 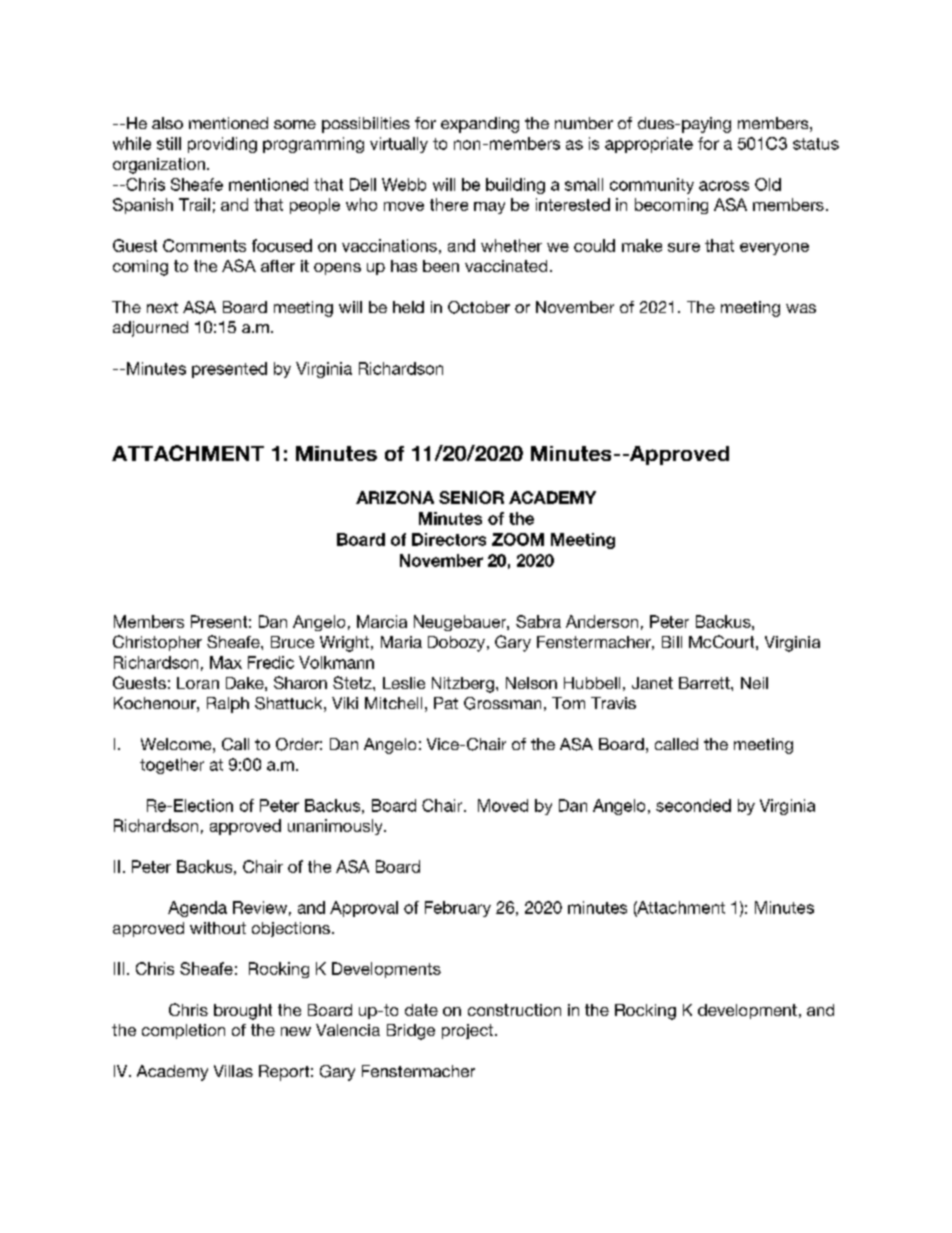 What do you see at coordinates (172, 766) in the screenshot?
I see `together` at bounding box center [172, 766].
